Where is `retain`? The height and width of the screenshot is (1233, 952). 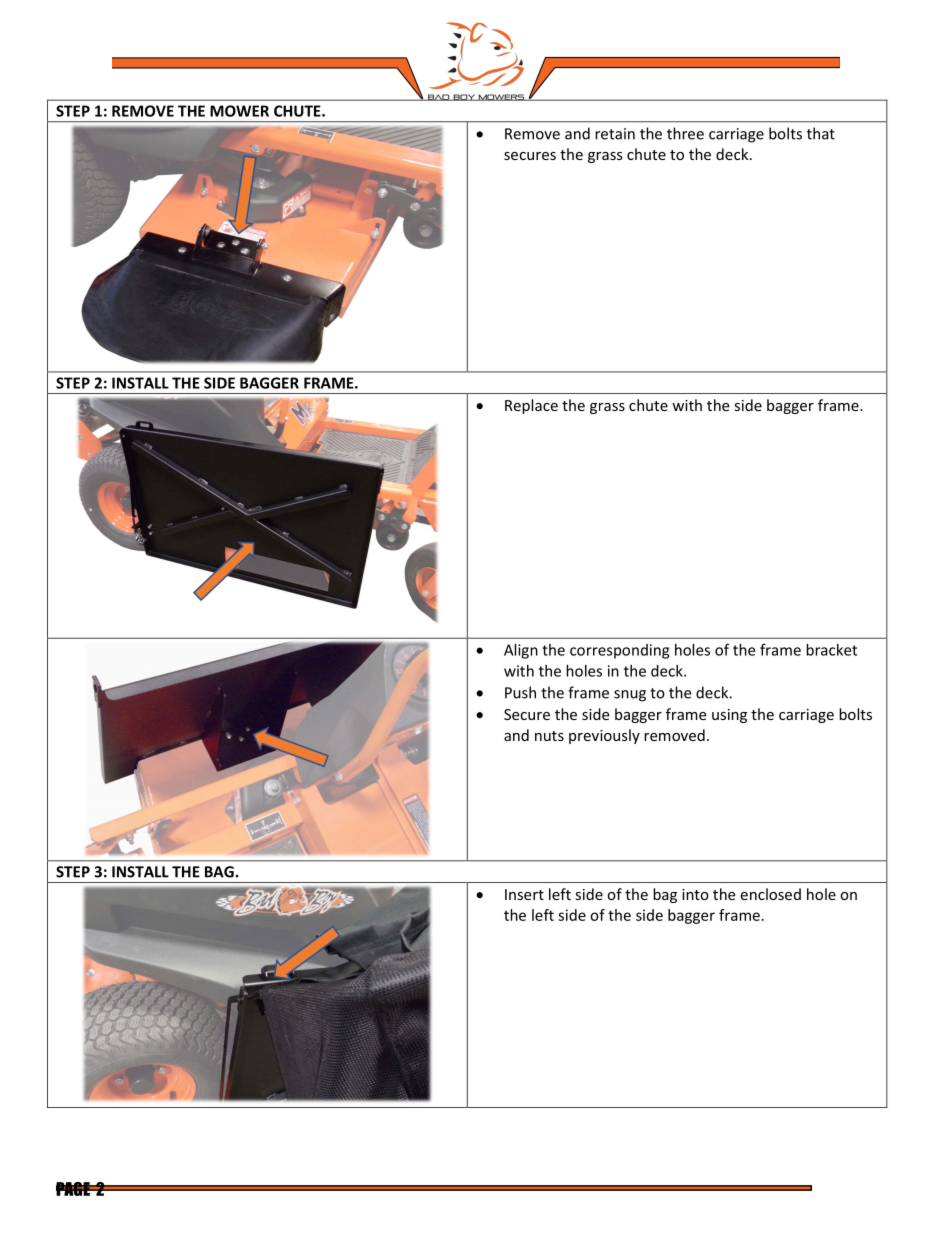 retain is located at coordinates (615, 134).
